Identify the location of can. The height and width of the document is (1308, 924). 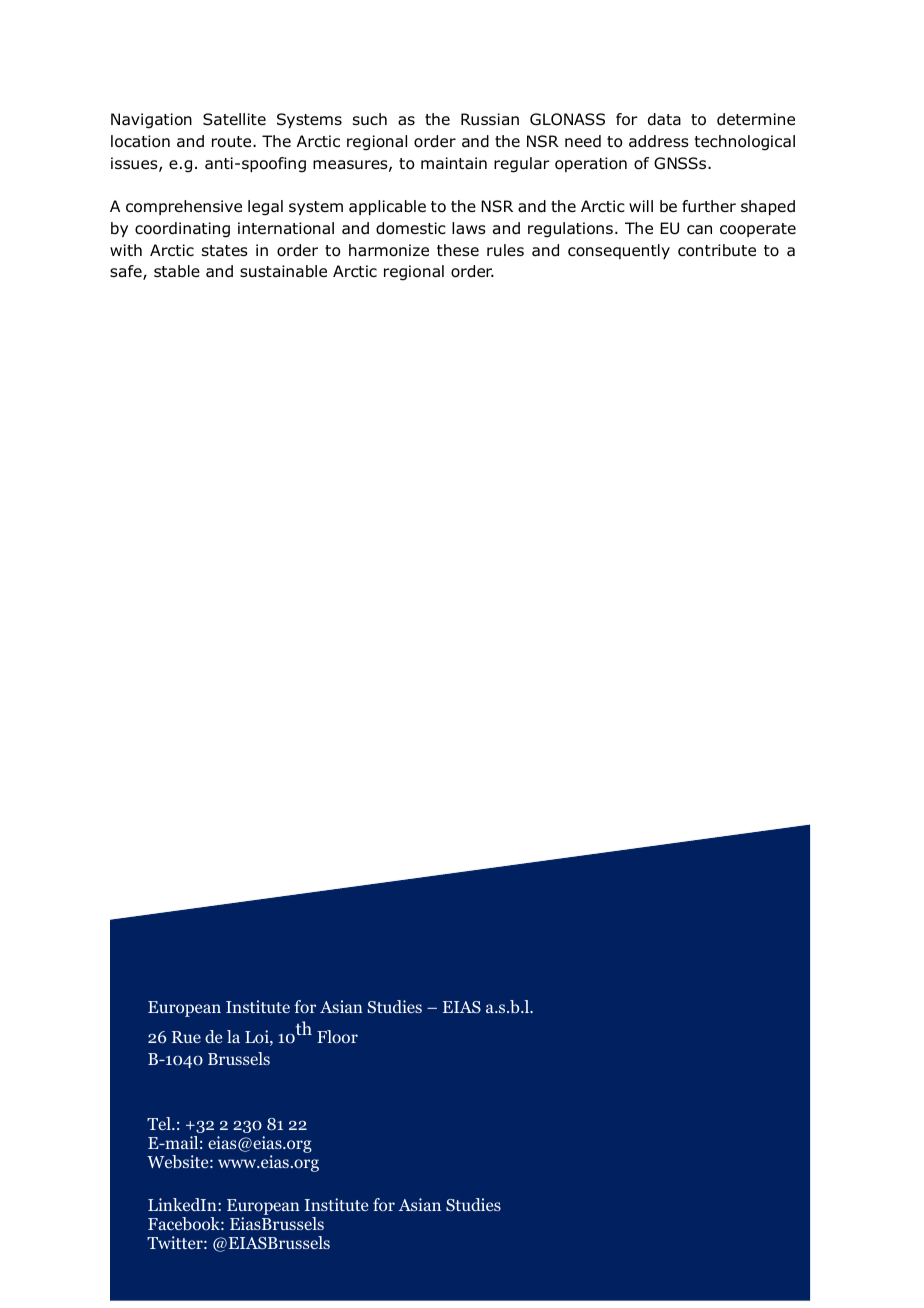
(699, 230).
